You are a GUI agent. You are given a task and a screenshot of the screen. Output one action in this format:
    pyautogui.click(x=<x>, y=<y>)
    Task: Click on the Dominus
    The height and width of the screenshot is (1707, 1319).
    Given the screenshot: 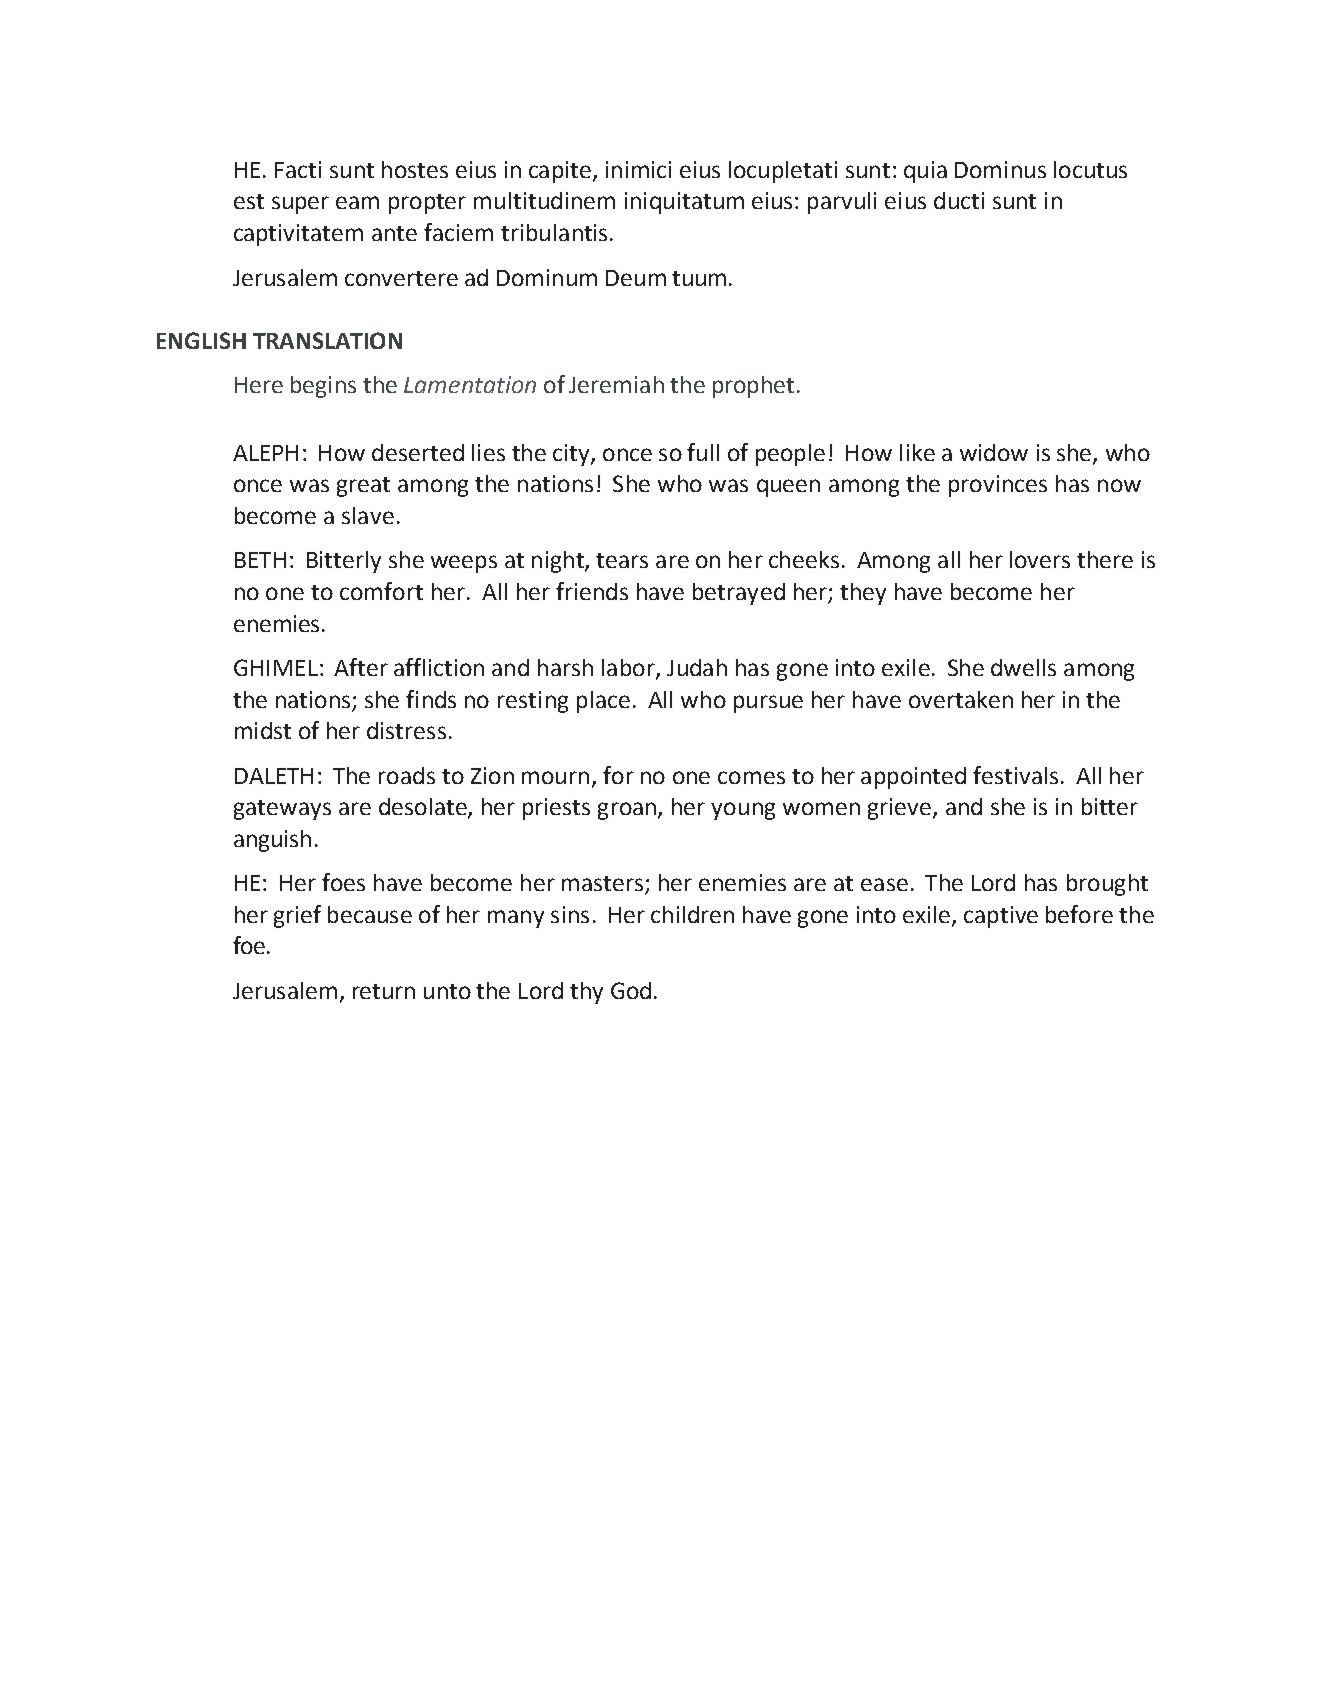 What is the action you would take?
    pyautogui.click(x=1000, y=169)
